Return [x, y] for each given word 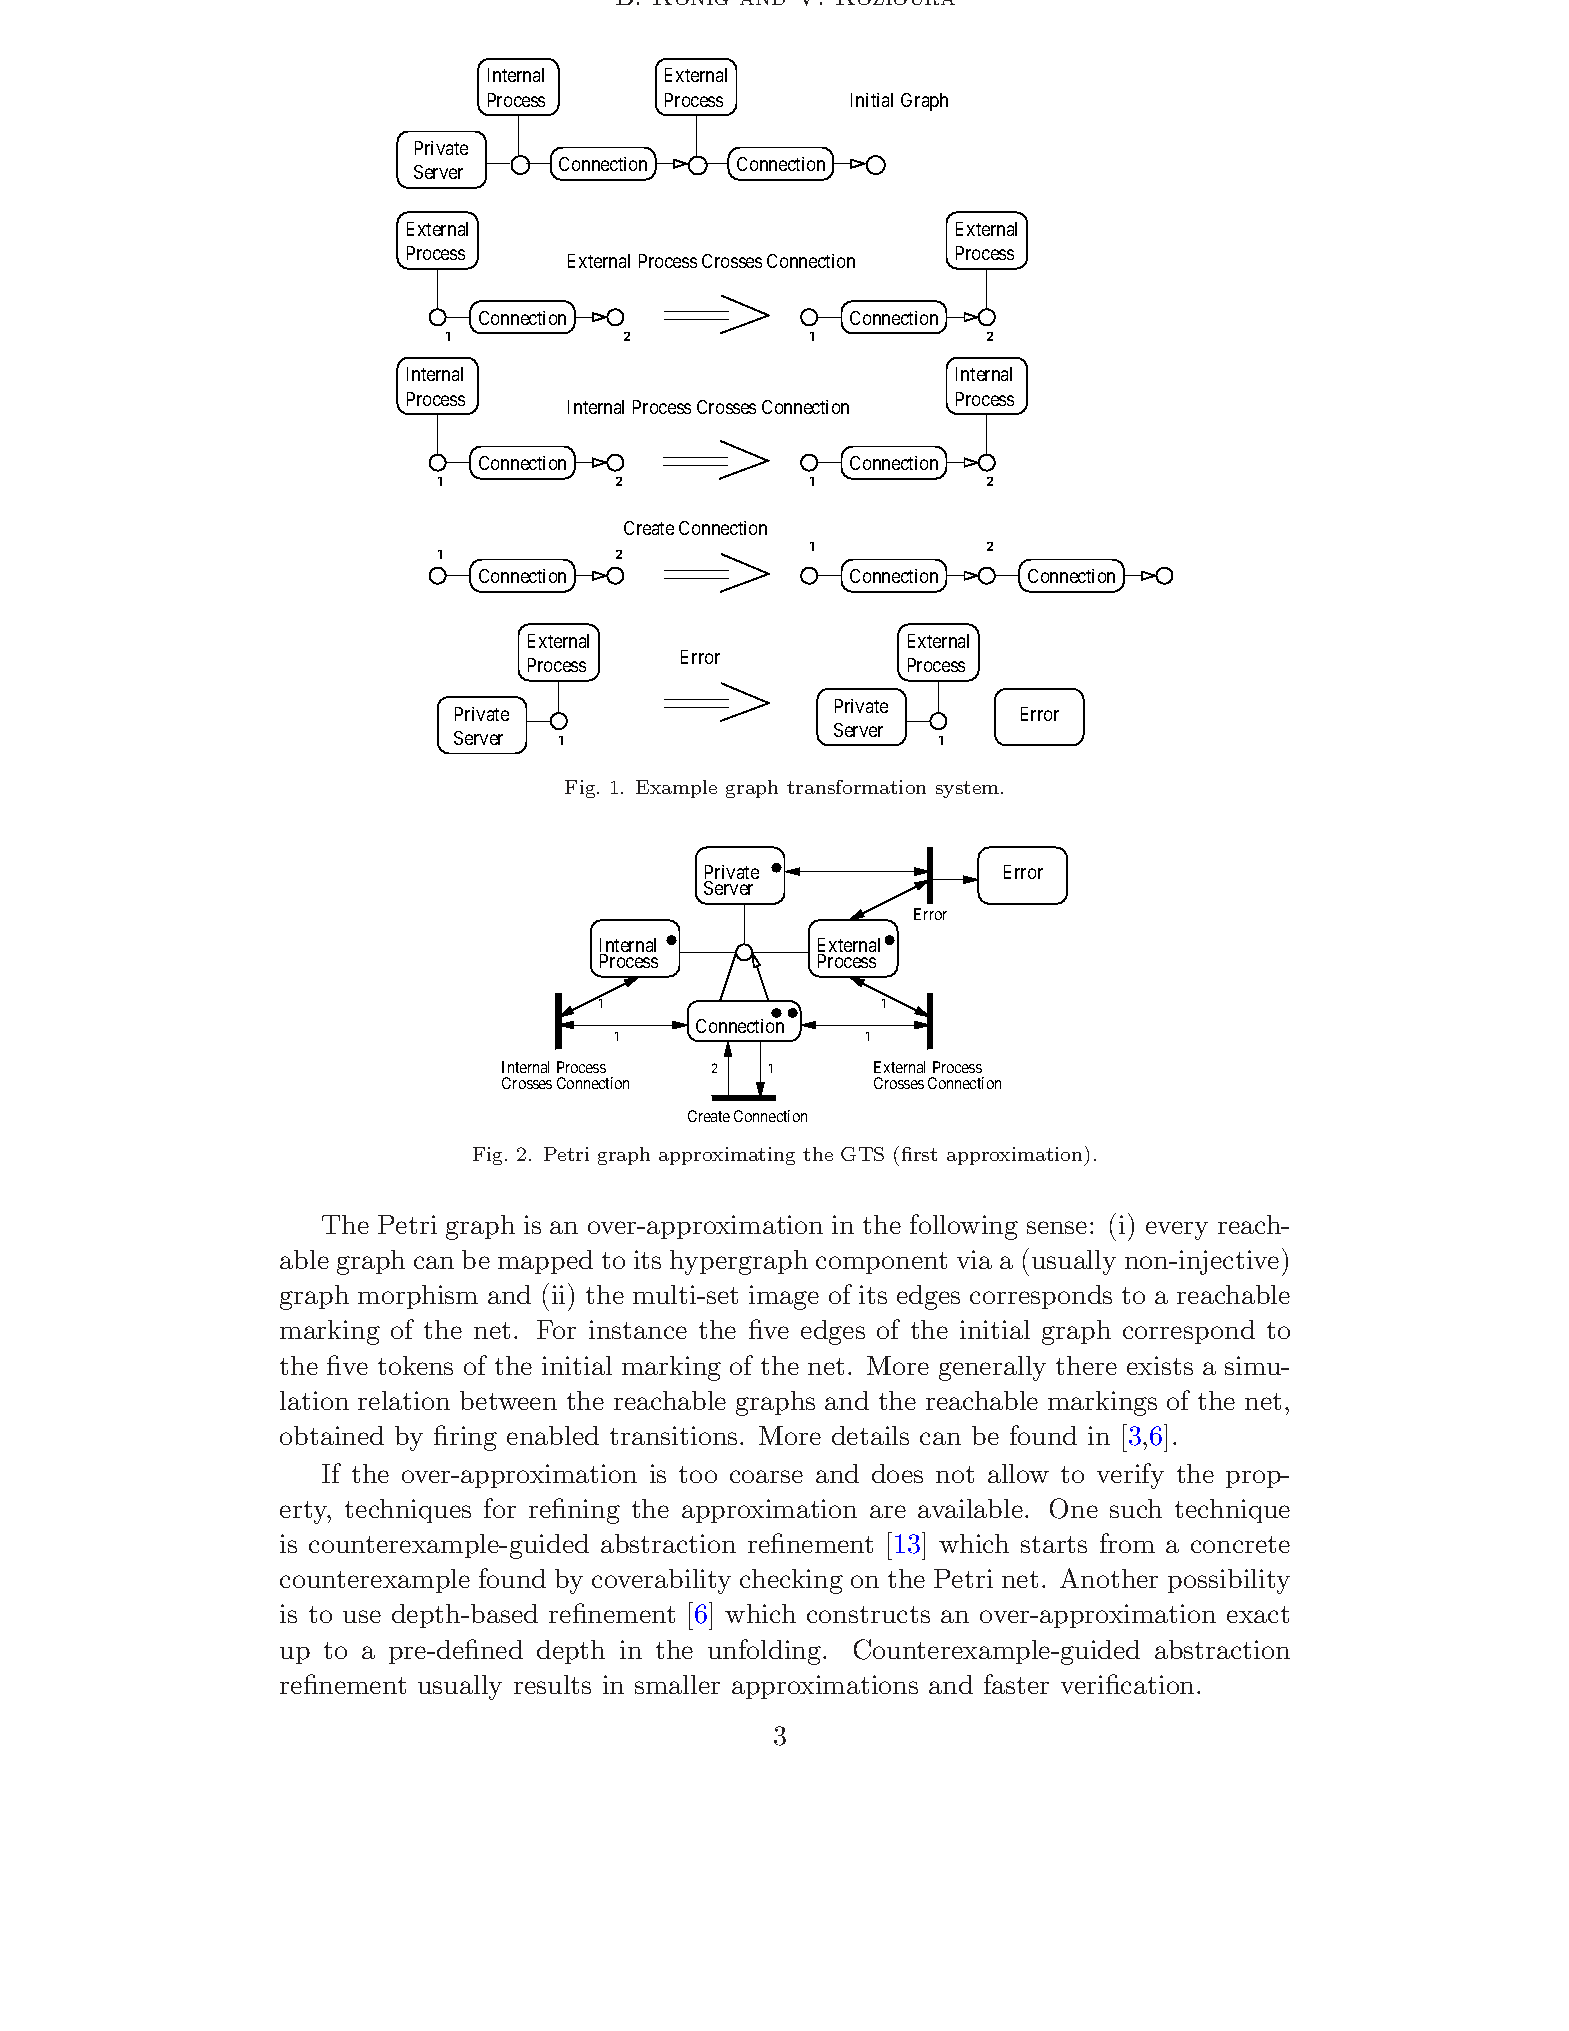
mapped [545, 1262]
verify [1130, 1476]
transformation [856, 787]
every [1177, 1230]
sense [1057, 1227]
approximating [727, 1156]
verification [1127, 1684]
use [362, 1616]
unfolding [766, 1652]
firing [465, 1438]
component [881, 1263]
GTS [862, 1154]
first [919, 1154]
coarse [766, 1476]
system [969, 789]
